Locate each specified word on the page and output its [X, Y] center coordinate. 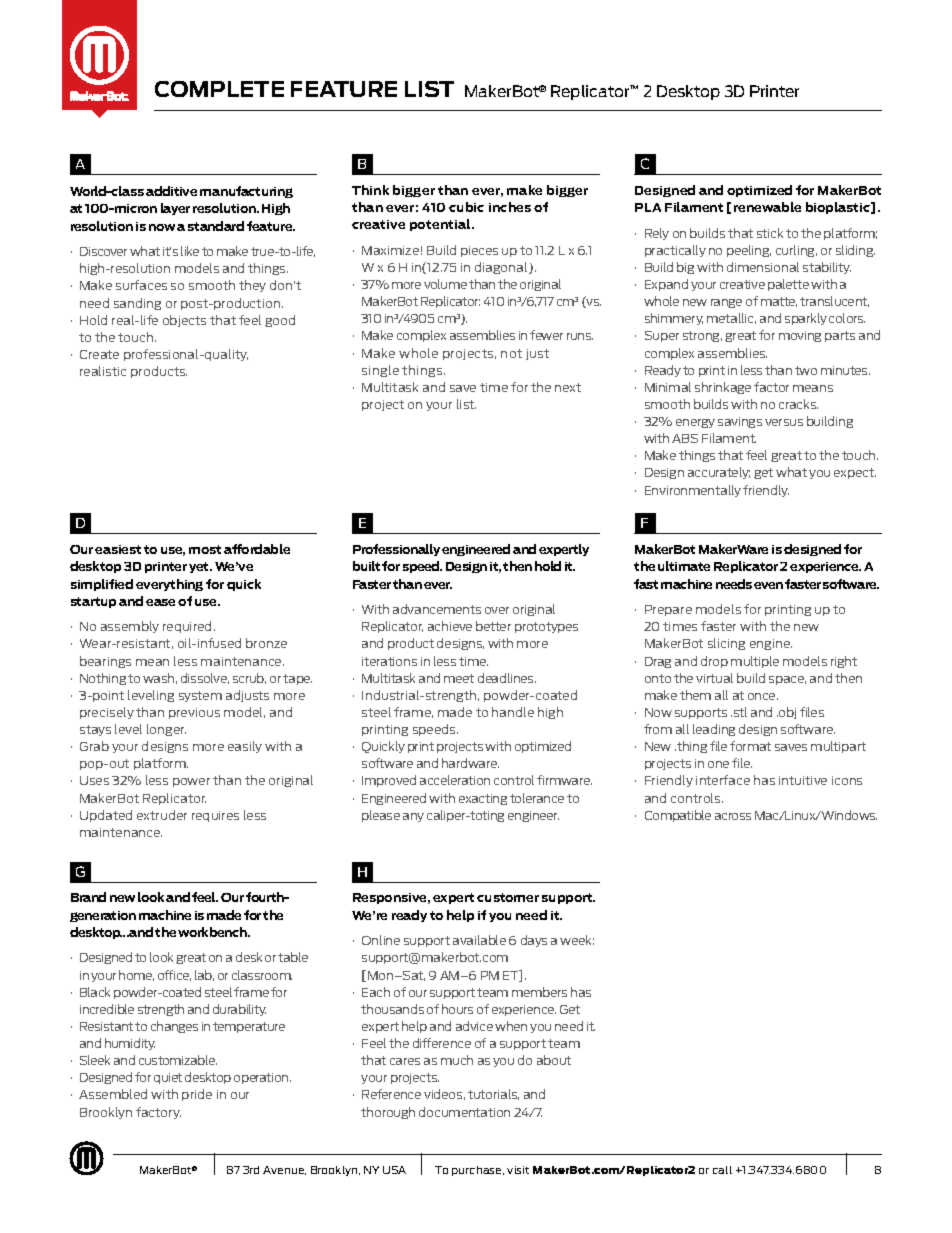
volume [445, 284]
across [733, 816]
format [750, 746]
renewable [767, 207]
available [479, 940]
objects [184, 321]
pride [197, 1095]
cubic [466, 207]
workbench [213, 932]
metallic [731, 318]
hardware [470, 763]
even [768, 585]
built [366, 566]
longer [166, 730]
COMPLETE [219, 89]
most [205, 549]
